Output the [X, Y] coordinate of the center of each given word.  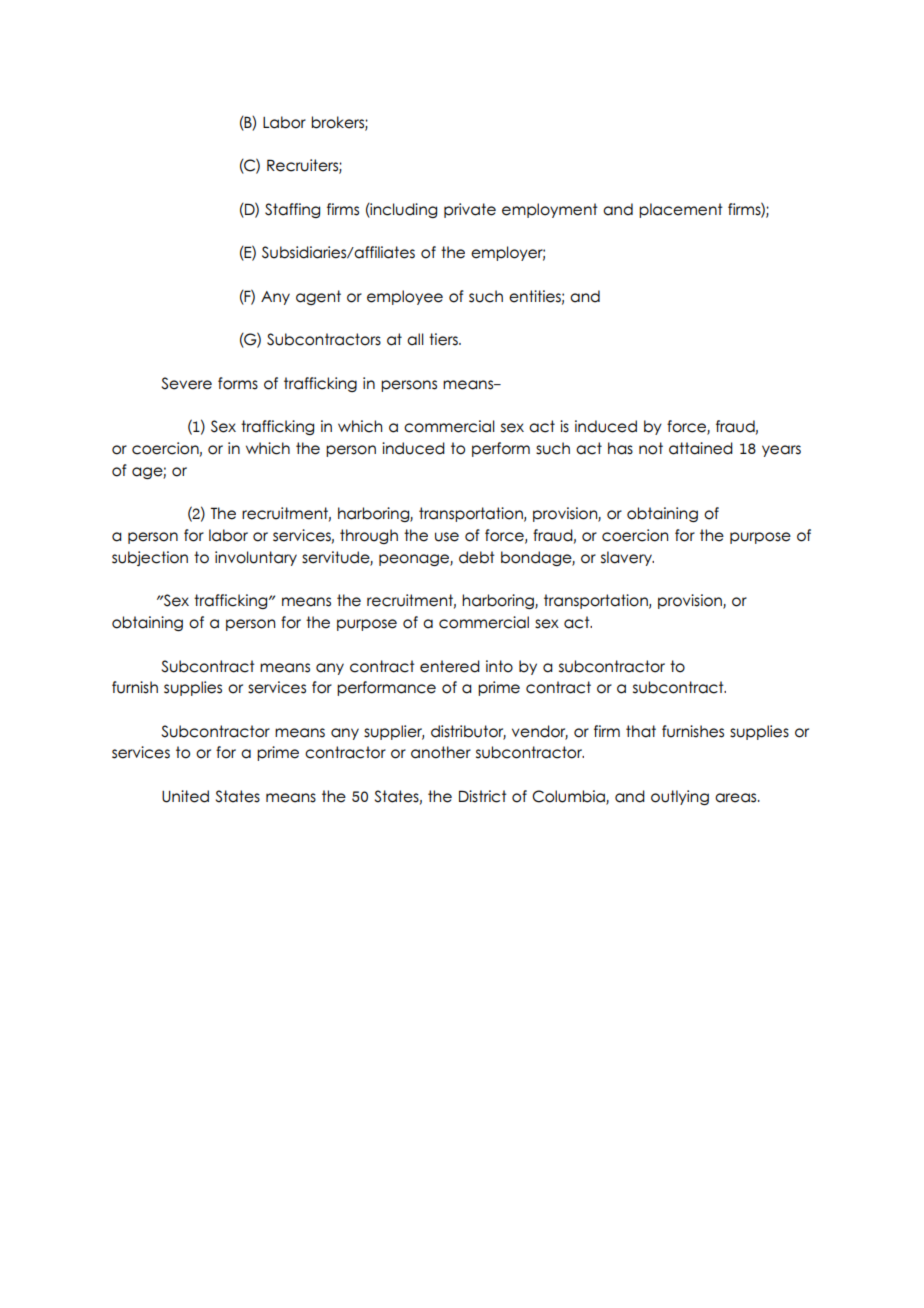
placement [681, 210]
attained [701, 448]
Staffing [292, 210]
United [185, 796]
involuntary [256, 558]
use [447, 537]
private [470, 210]
